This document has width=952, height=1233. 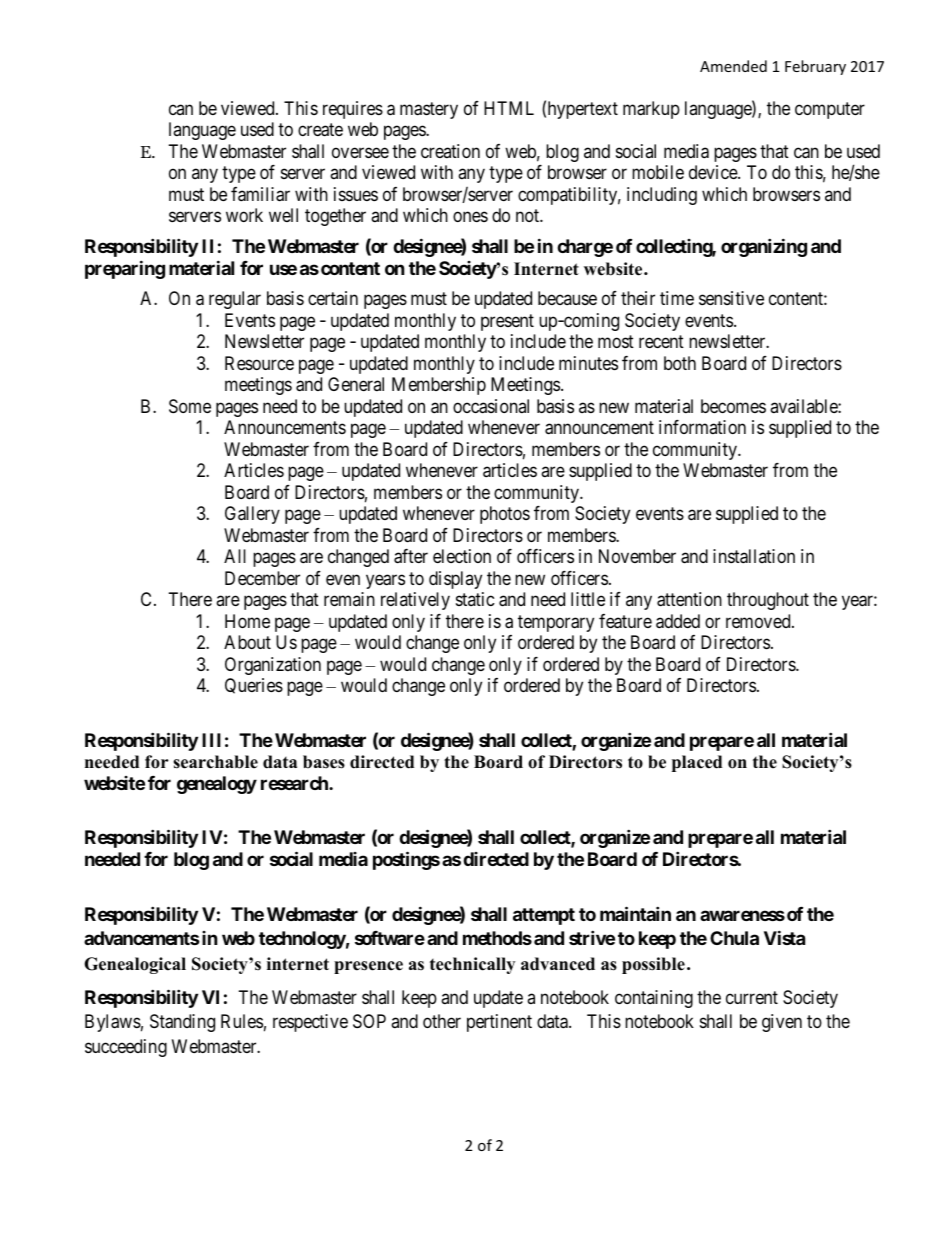 What do you see at coordinates (509, 108) in the document?
I see `HTML` at bounding box center [509, 108].
